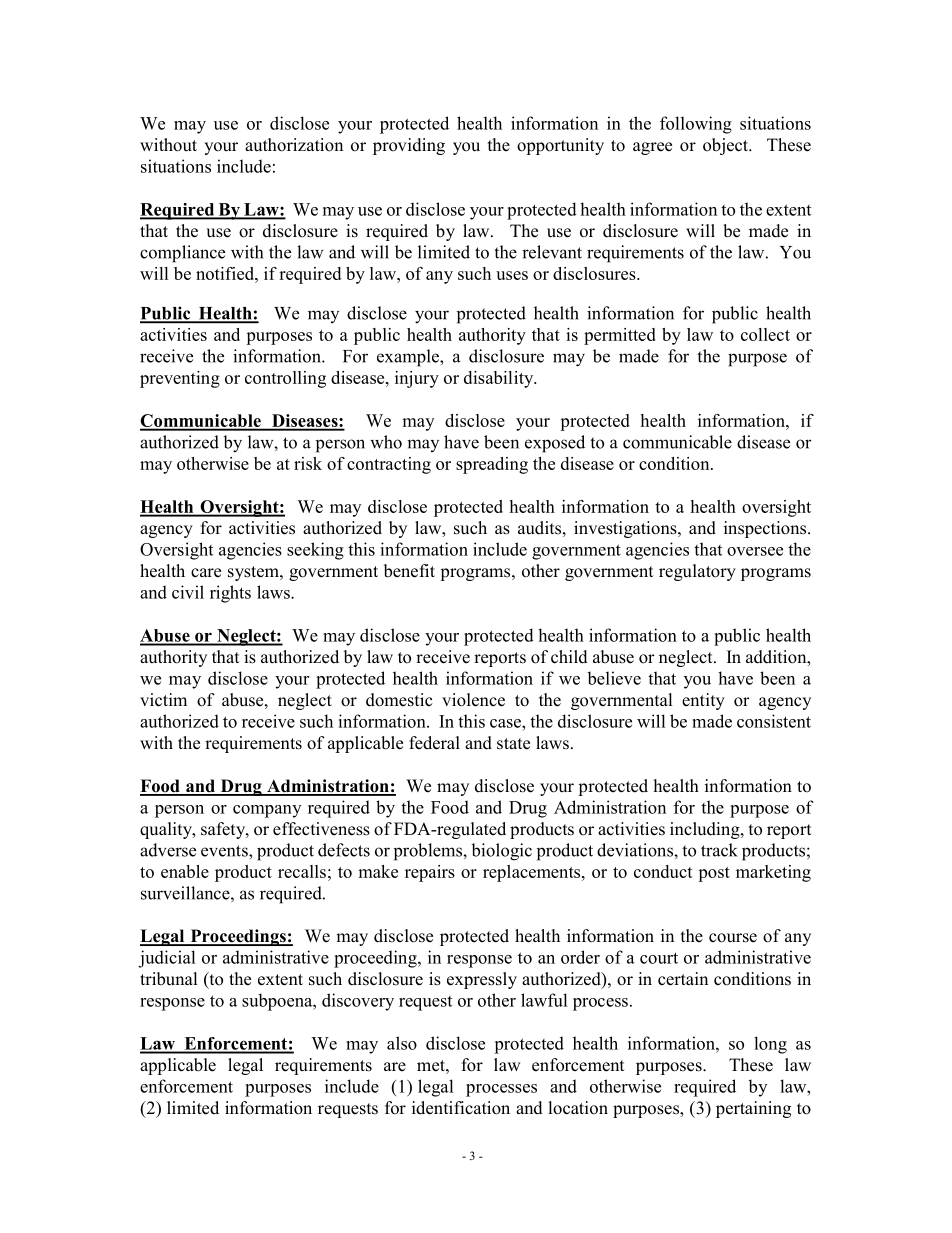  Describe the element at coordinates (501, 852) in the document. I see `biologic` at that location.
